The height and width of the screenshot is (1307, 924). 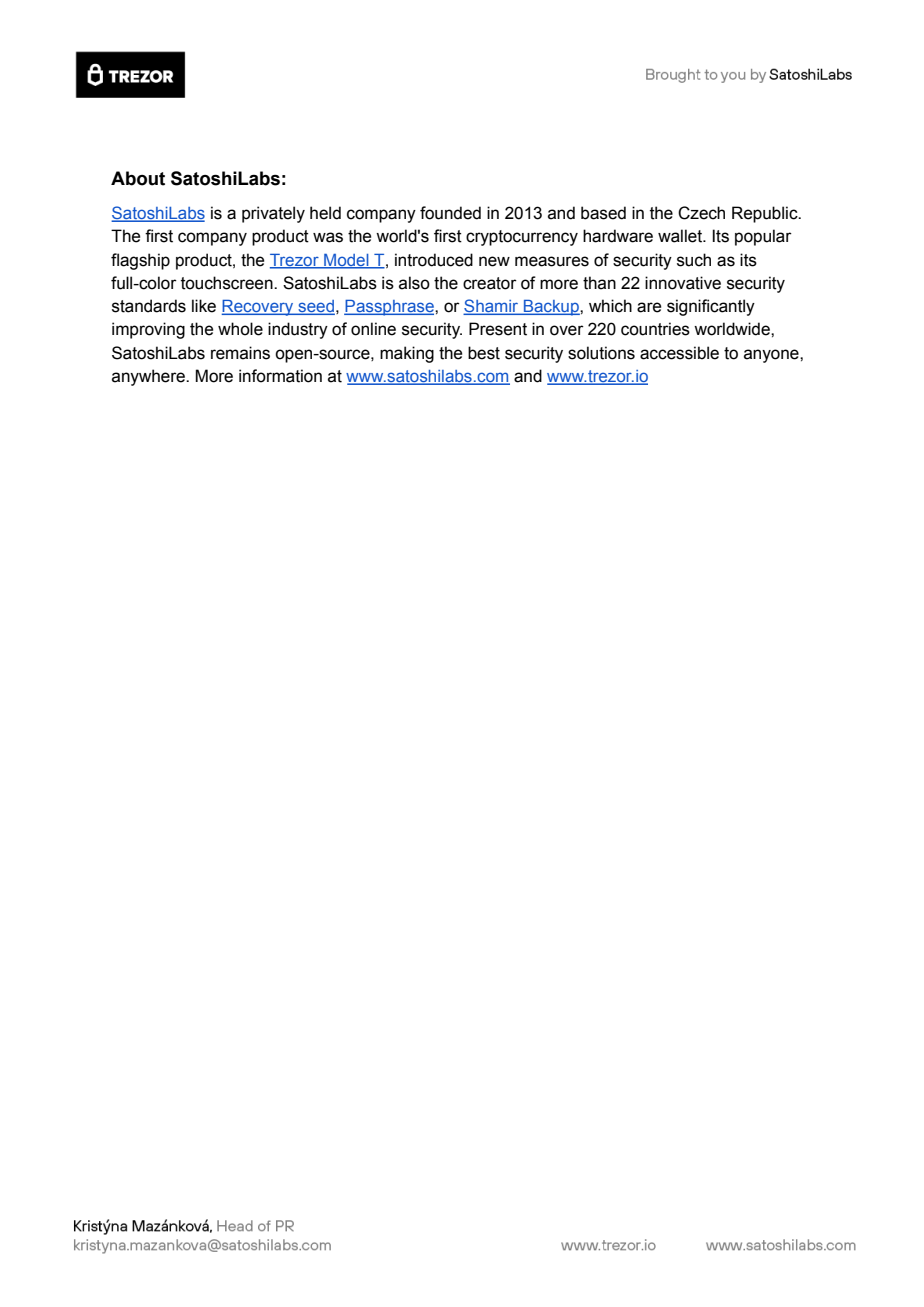 I want to click on creator, so click(x=490, y=283).
